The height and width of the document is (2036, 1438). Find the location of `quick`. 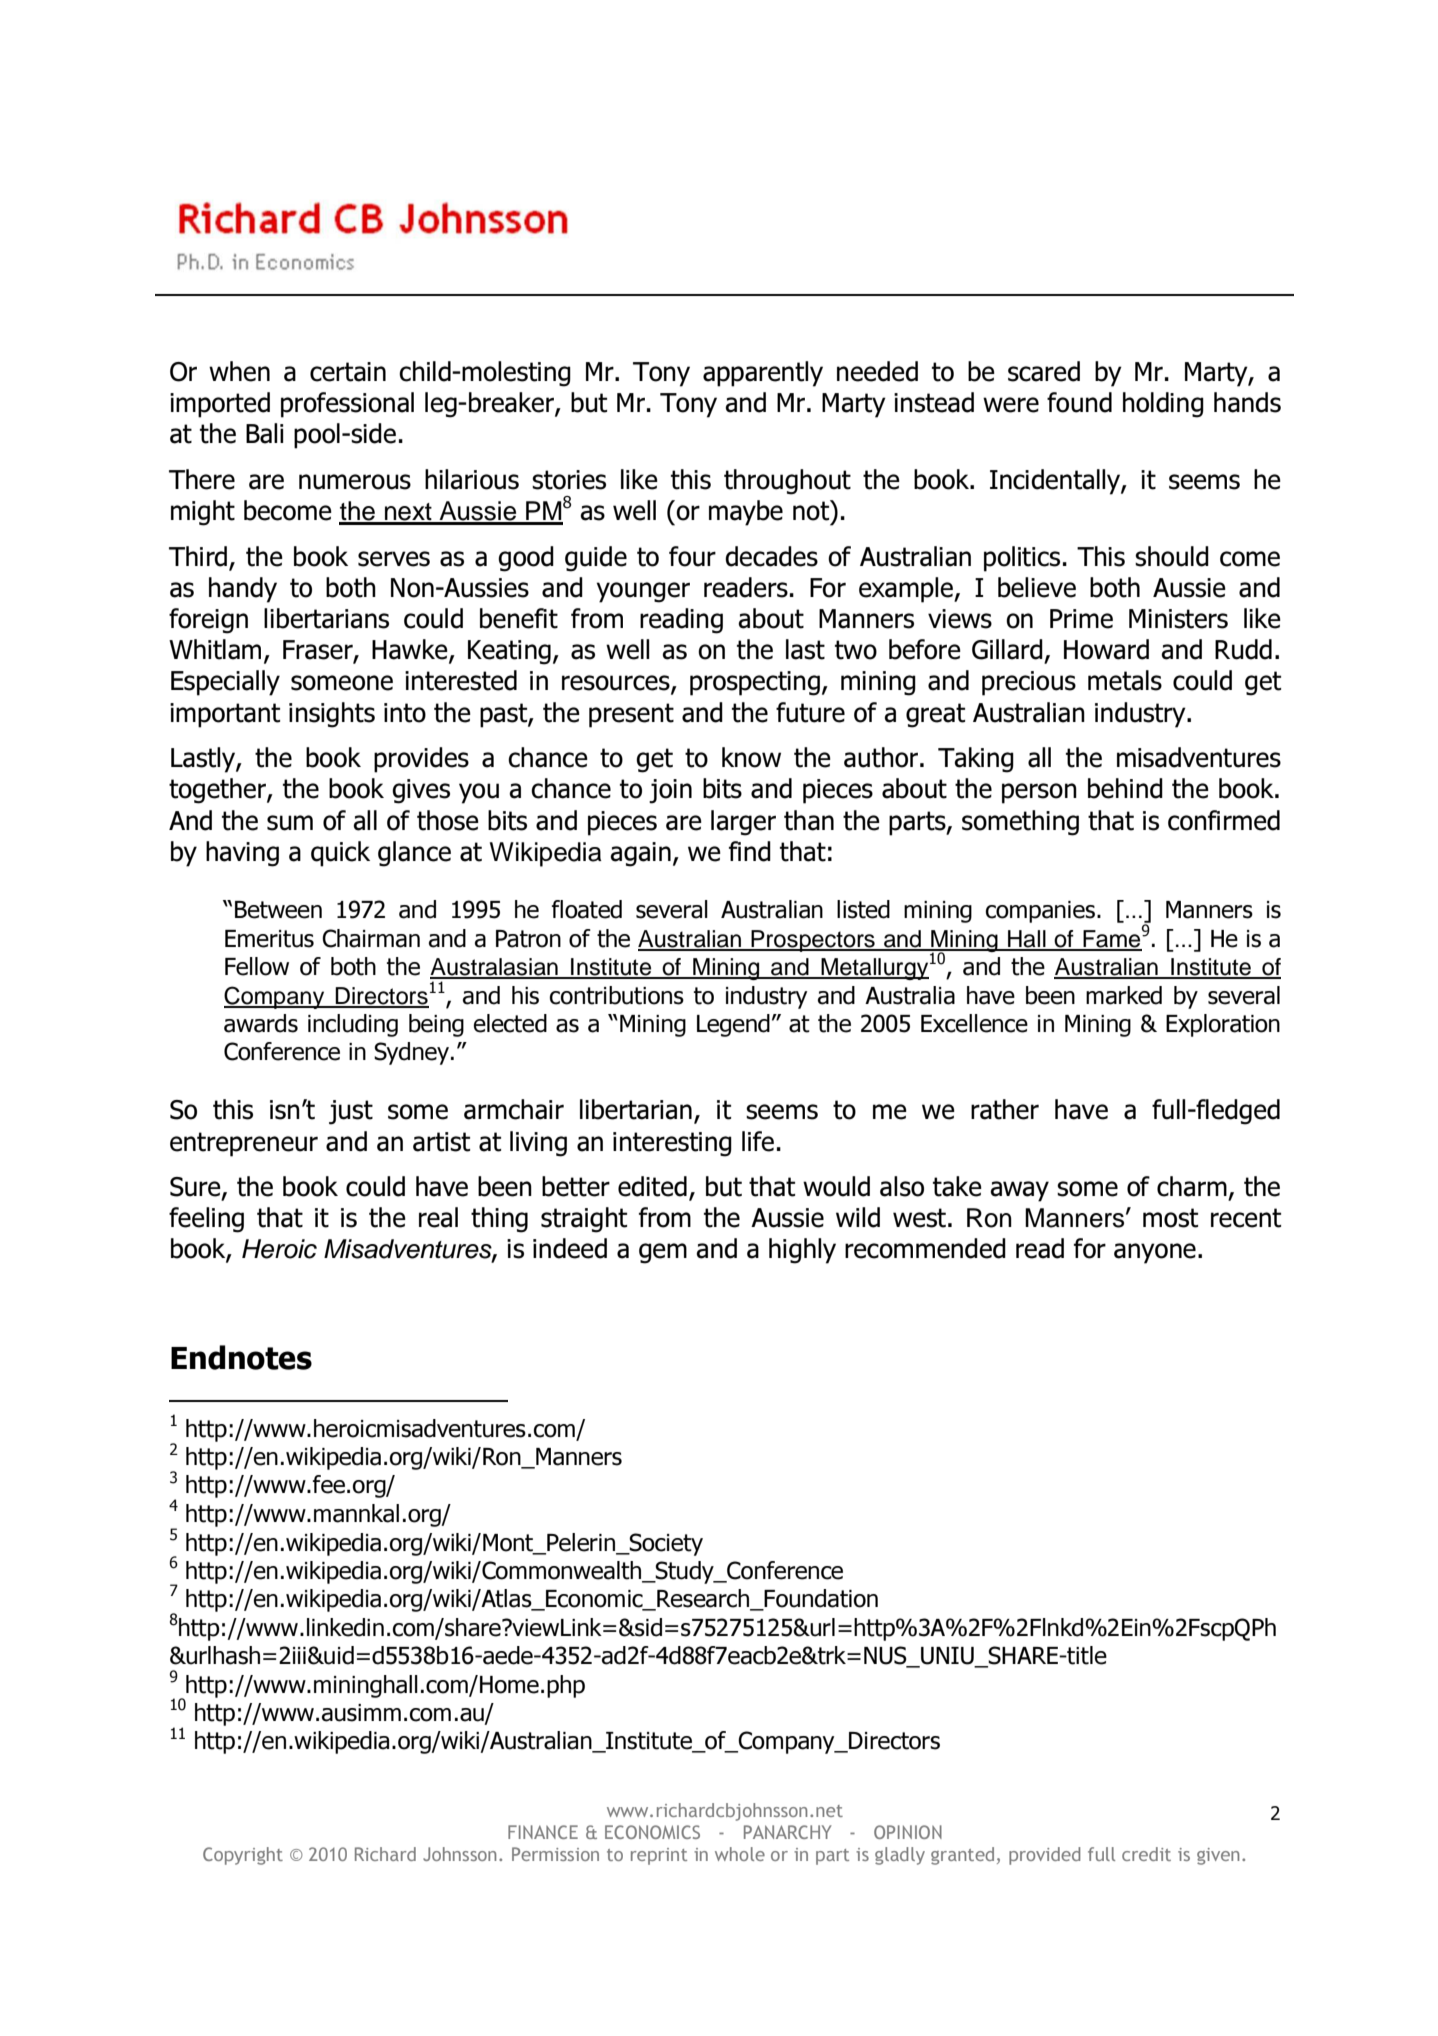

quick is located at coordinates (340, 854).
